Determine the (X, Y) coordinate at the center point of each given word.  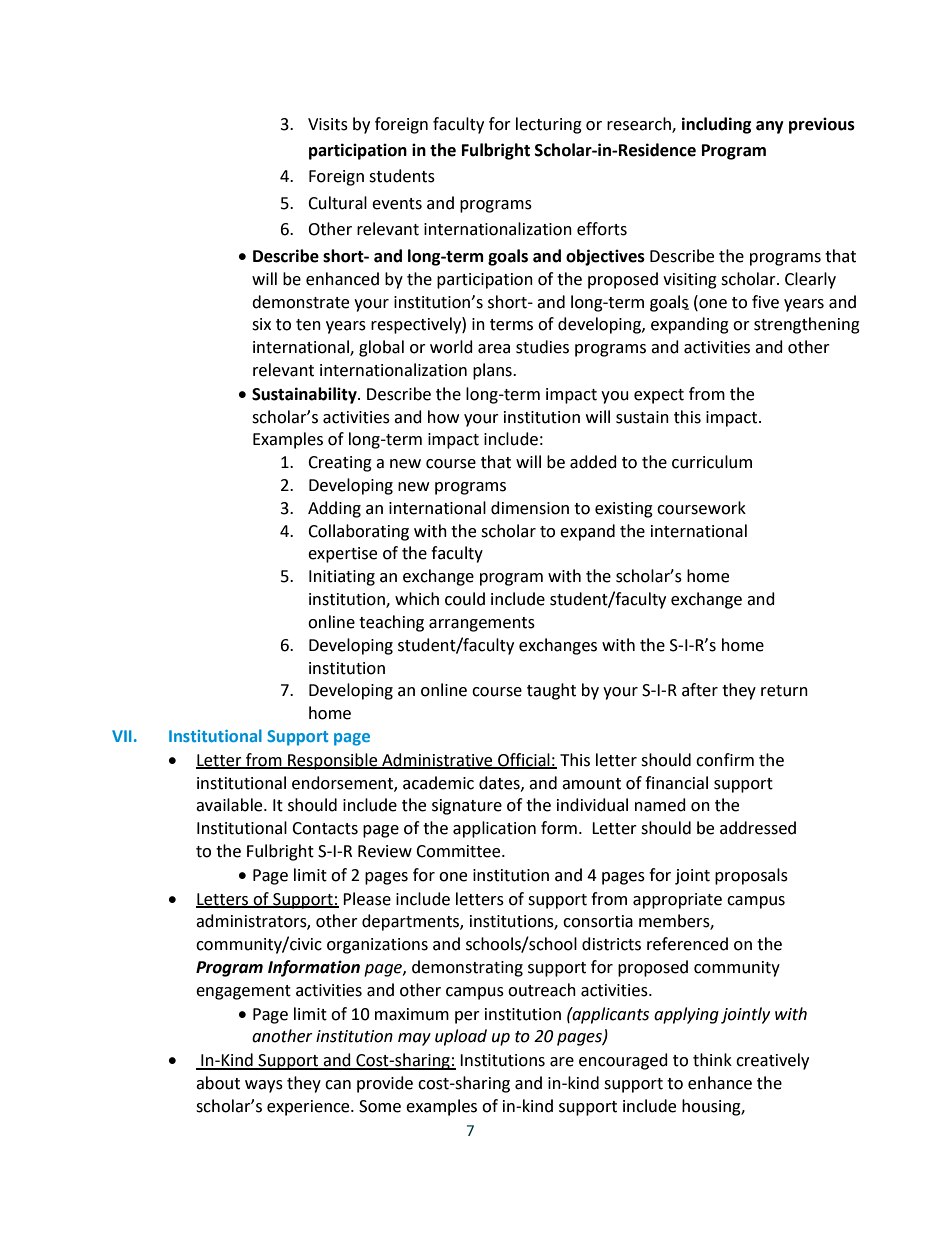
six (261, 324)
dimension (530, 508)
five (765, 302)
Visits (328, 124)
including (717, 125)
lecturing (549, 125)
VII (122, 736)
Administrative (437, 760)
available (230, 805)
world (451, 347)
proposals (751, 876)
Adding (334, 509)
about (218, 1083)
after (700, 690)
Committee (459, 851)
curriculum (712, 462)
